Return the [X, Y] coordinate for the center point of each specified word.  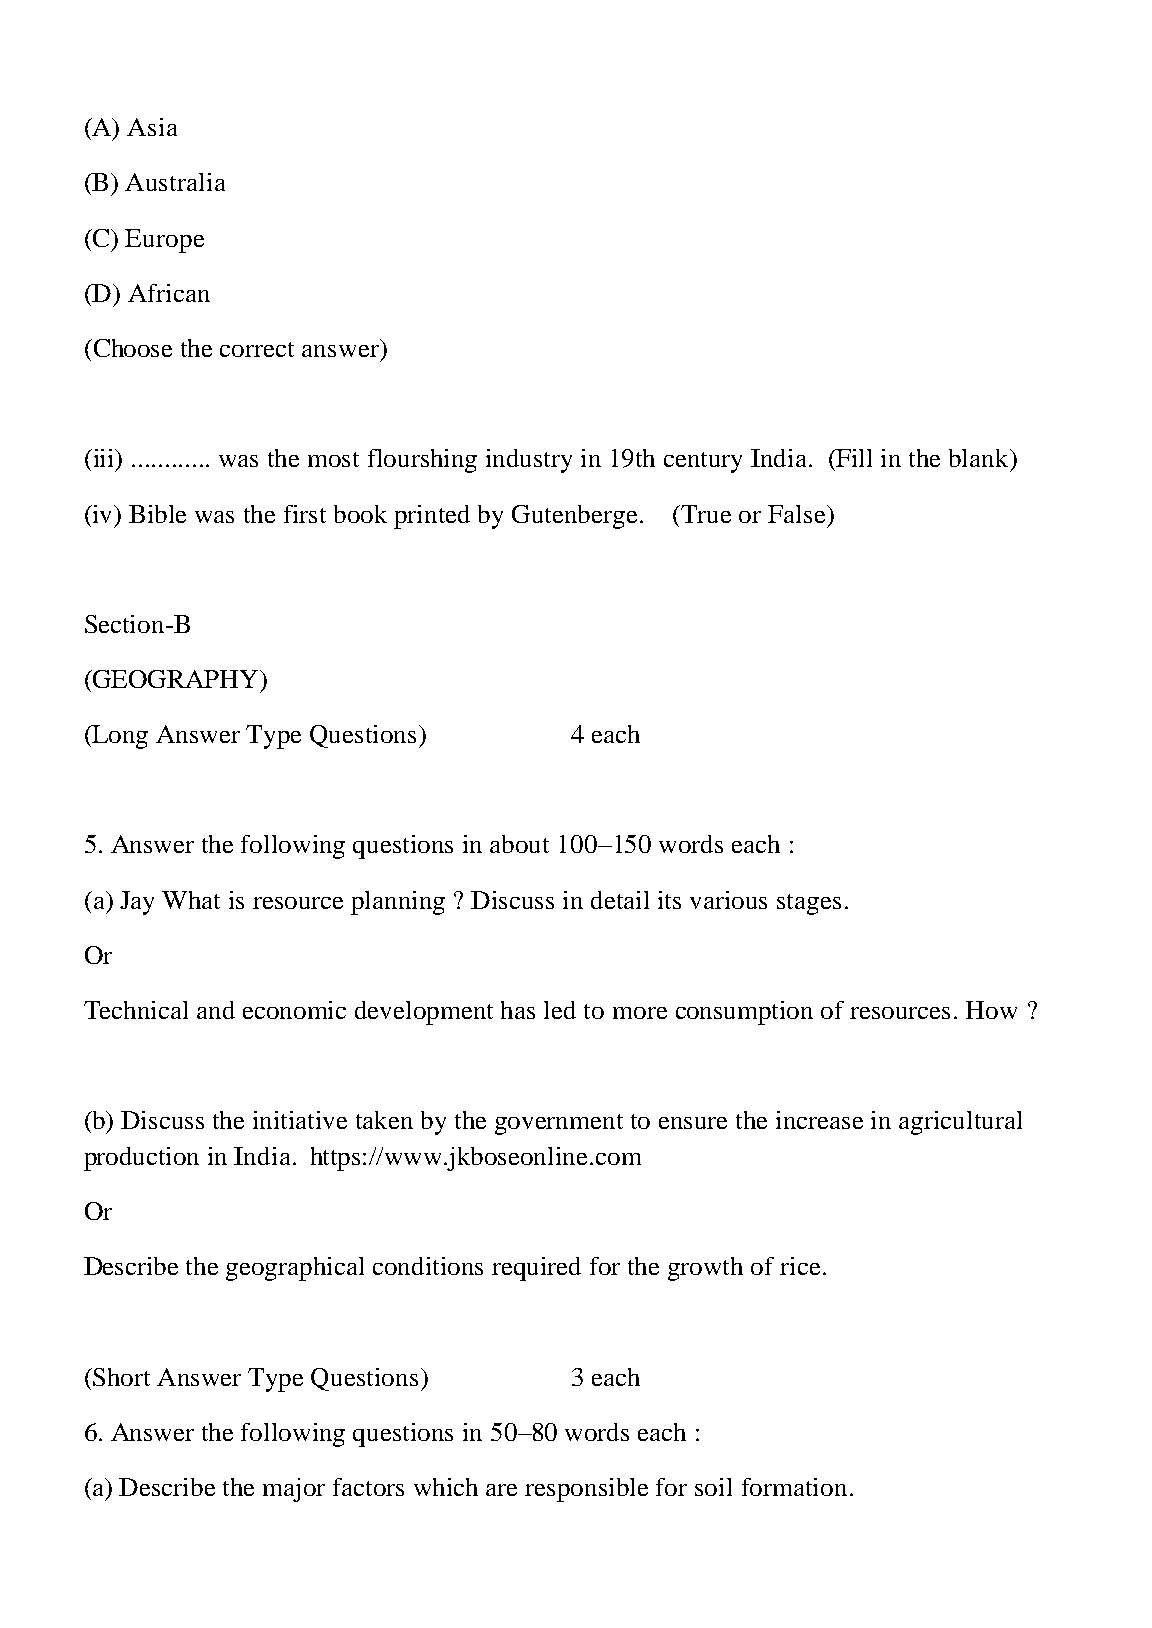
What [191, 900]
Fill [853, 458]
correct [257, 349]
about [519, 844]
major [294, 1490]
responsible [586, 1490]
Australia [175, 182]
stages [809, 904]
